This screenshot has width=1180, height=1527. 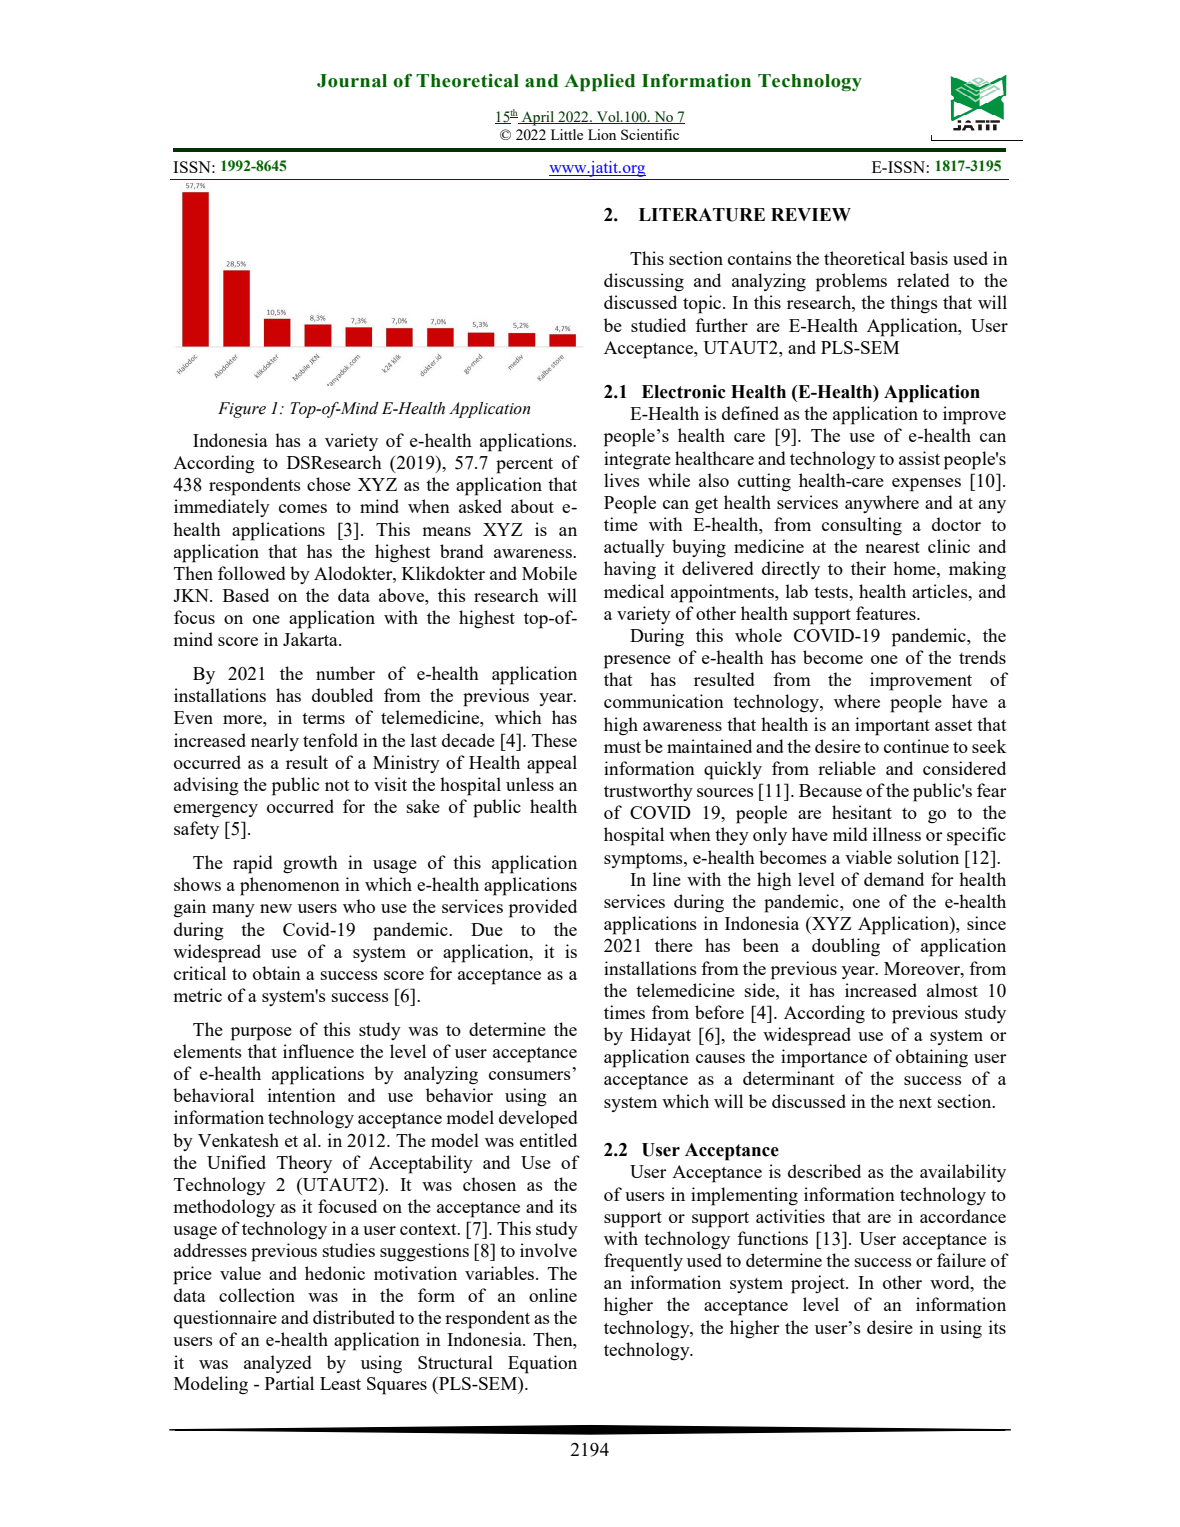 What do you see at coordinates (892, 726) in the screenshot?
I see `important` at bounding box center [892, 726].
